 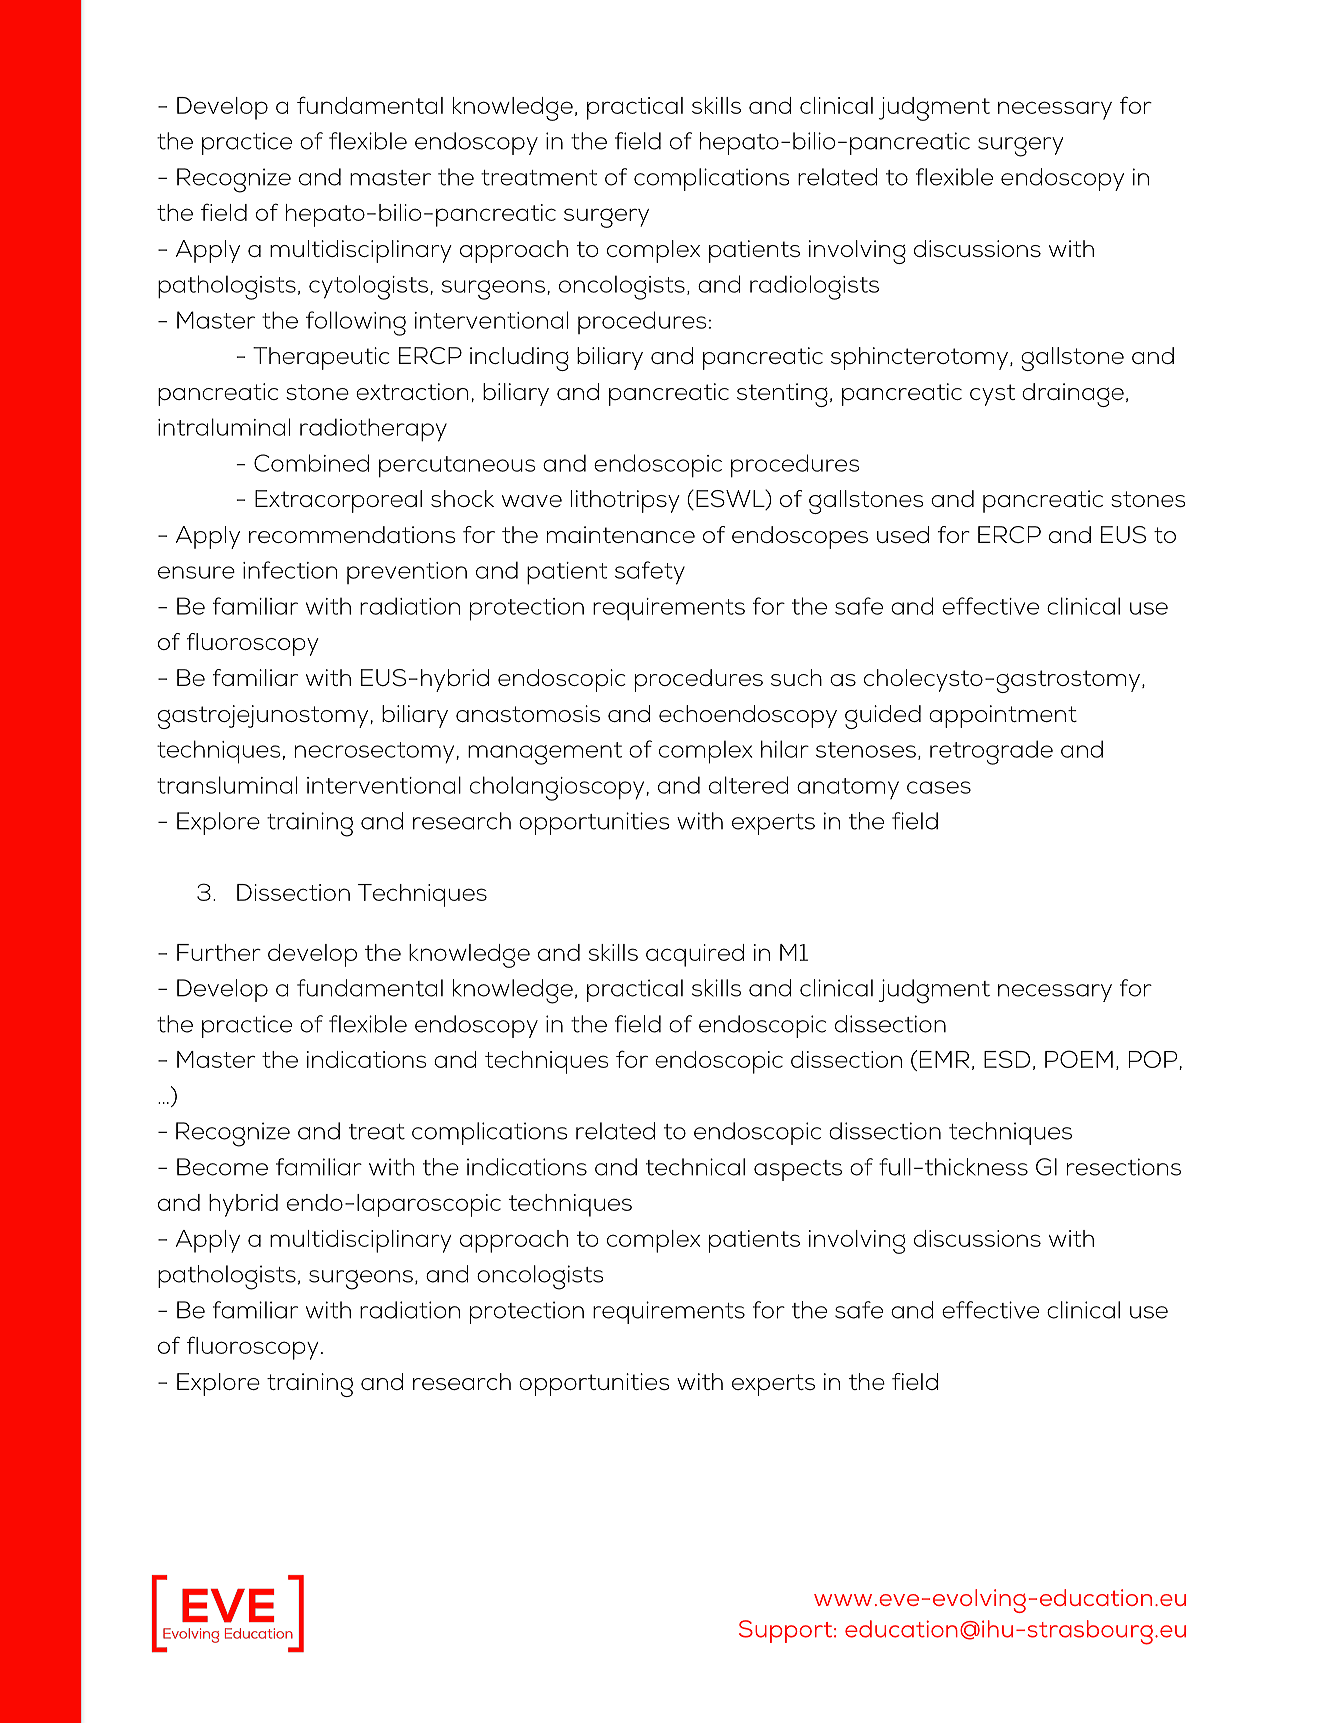 What do you see at coordinates (1124, 1167) in the screenshot?
I see `resections` at bounding box center [1124, 1167].
